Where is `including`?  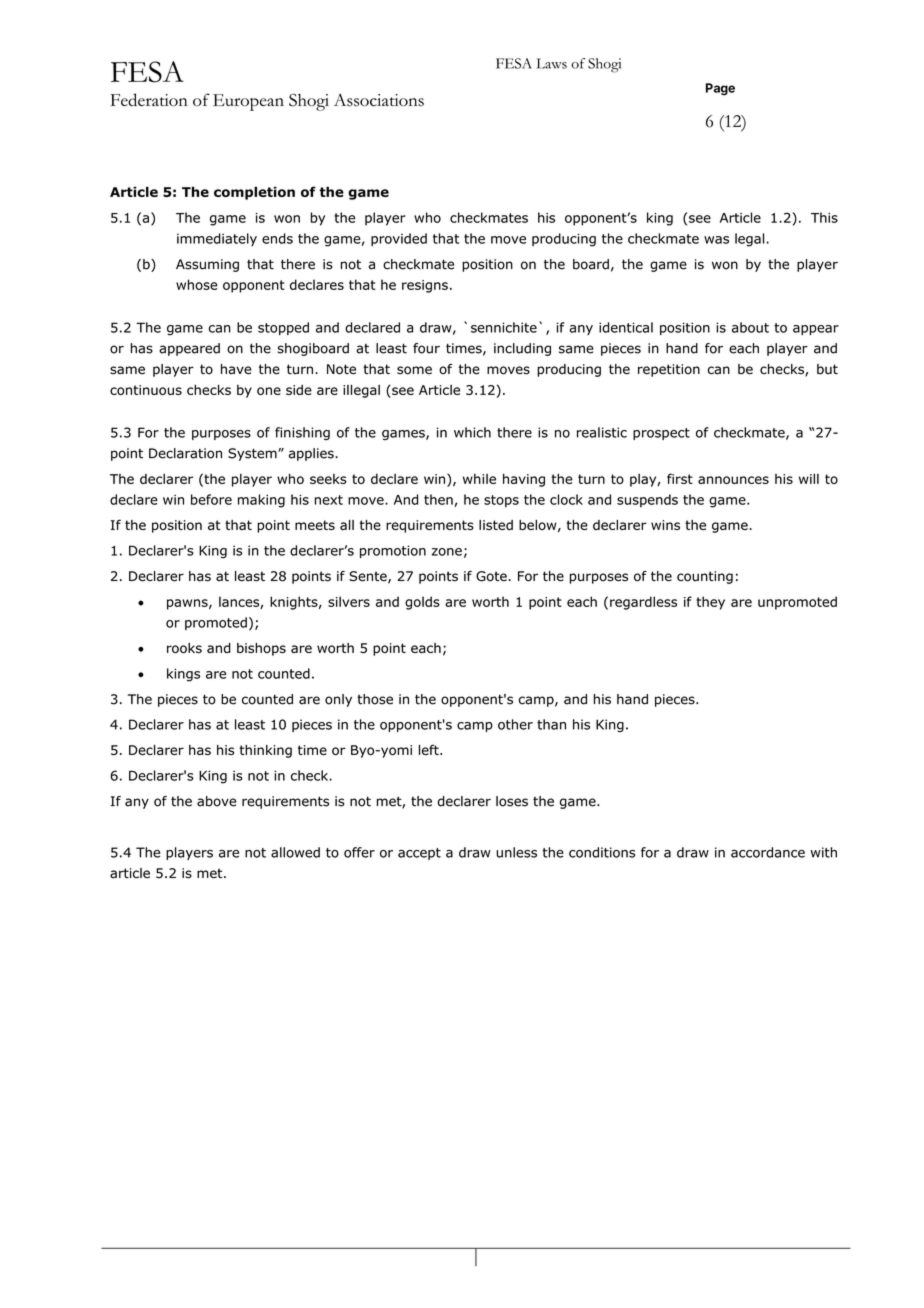 including is located at coordinates (522, 349).
